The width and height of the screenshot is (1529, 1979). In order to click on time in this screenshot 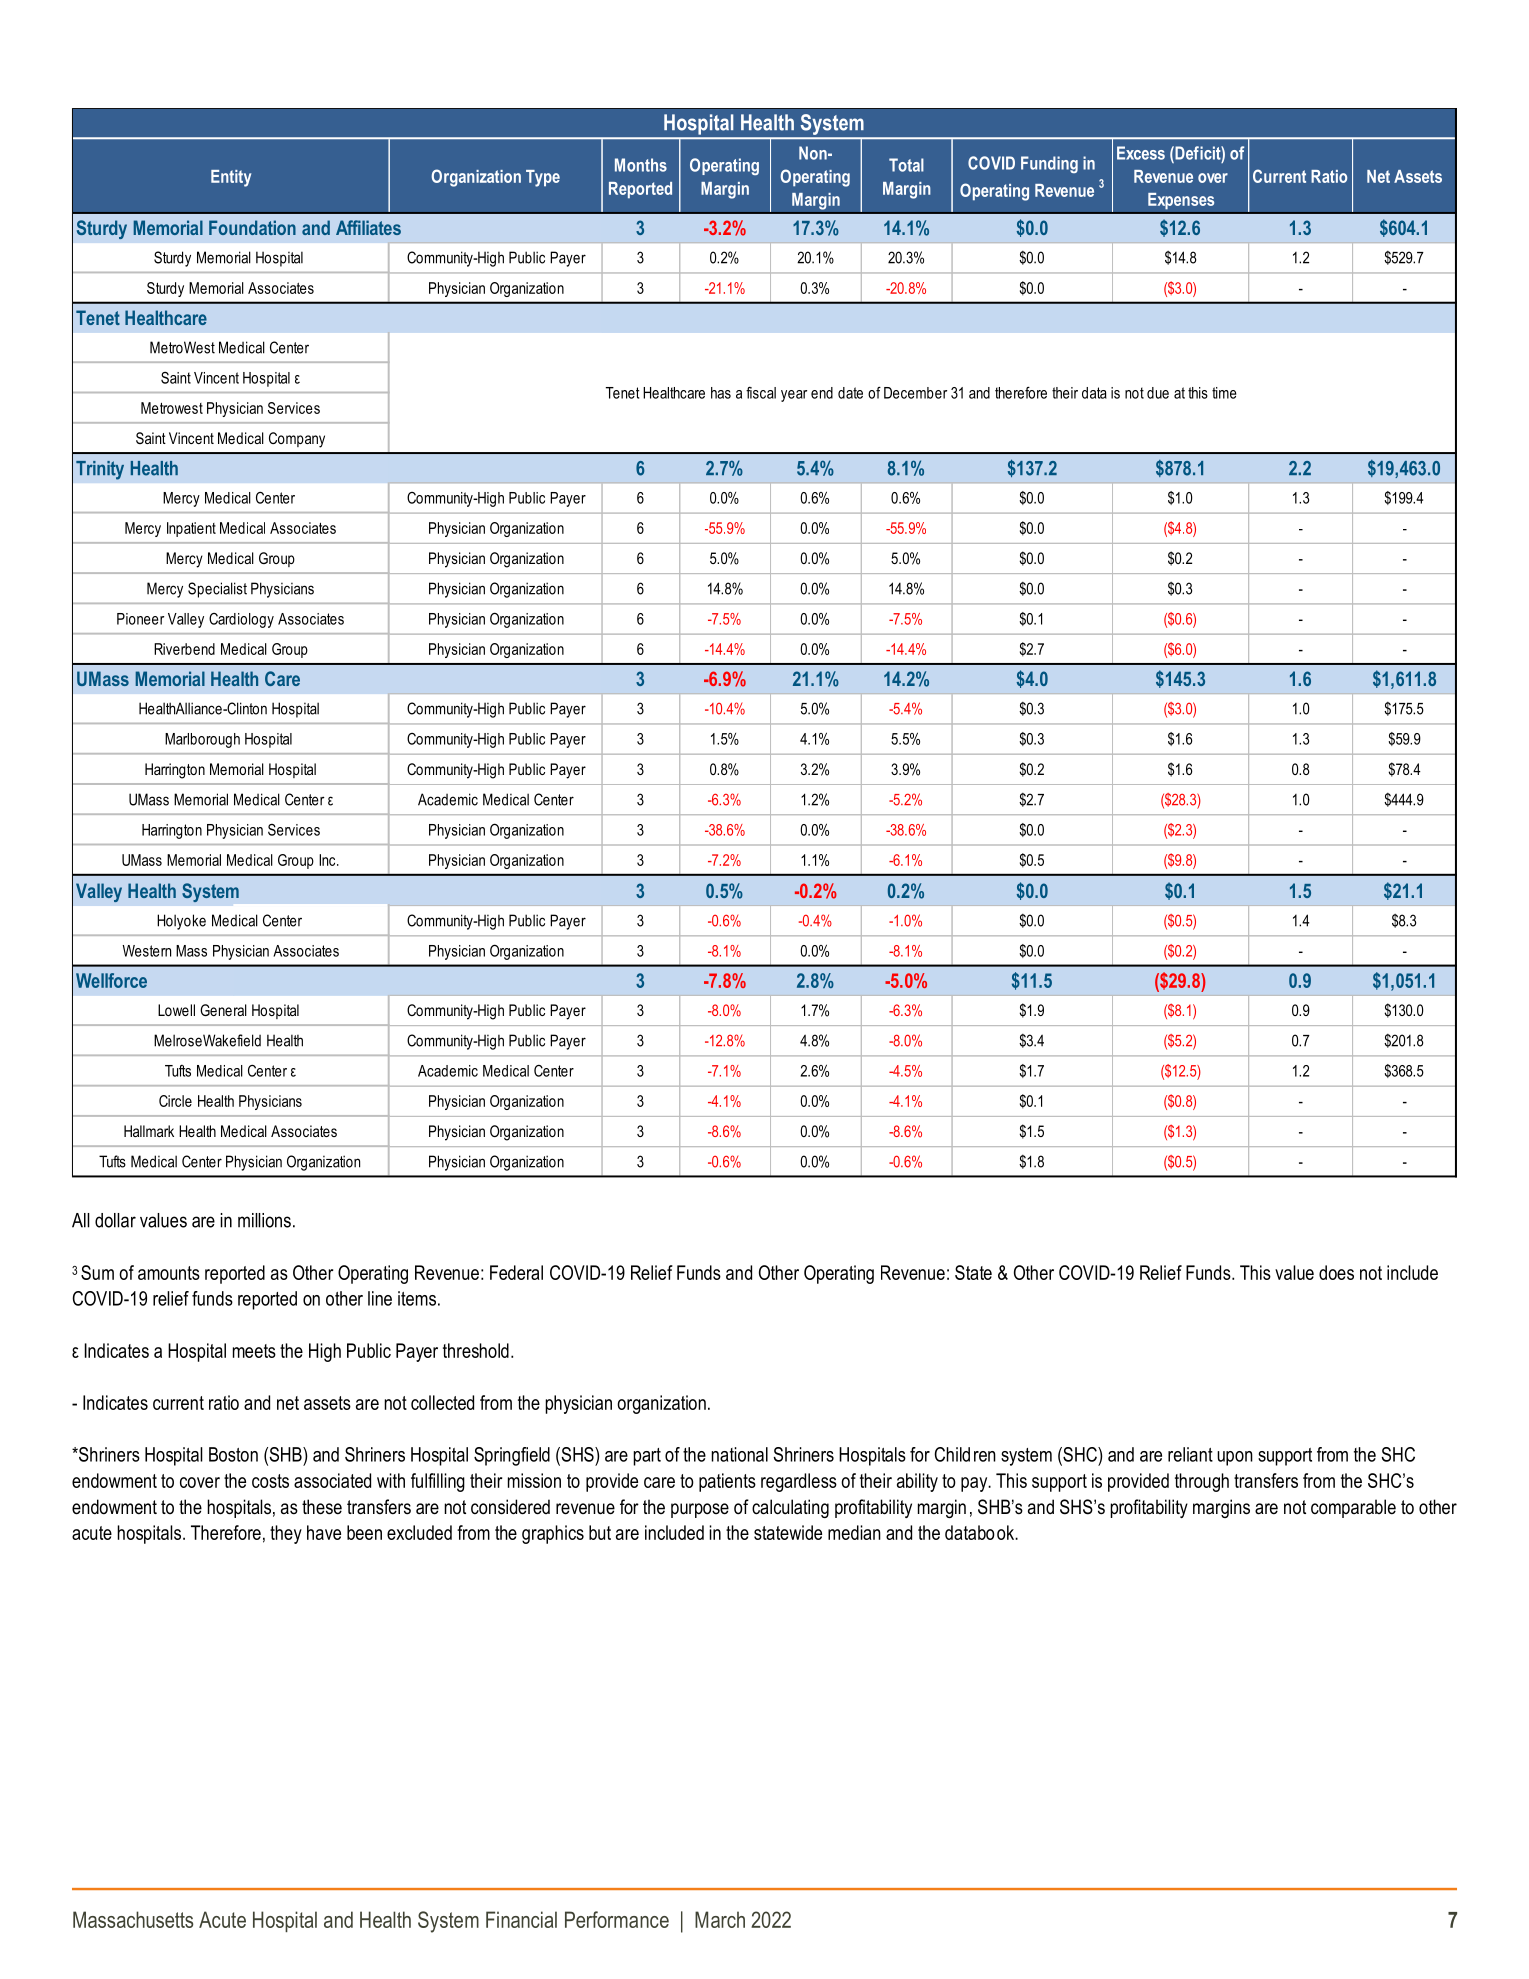, I will do `click(1224, 393)`.
